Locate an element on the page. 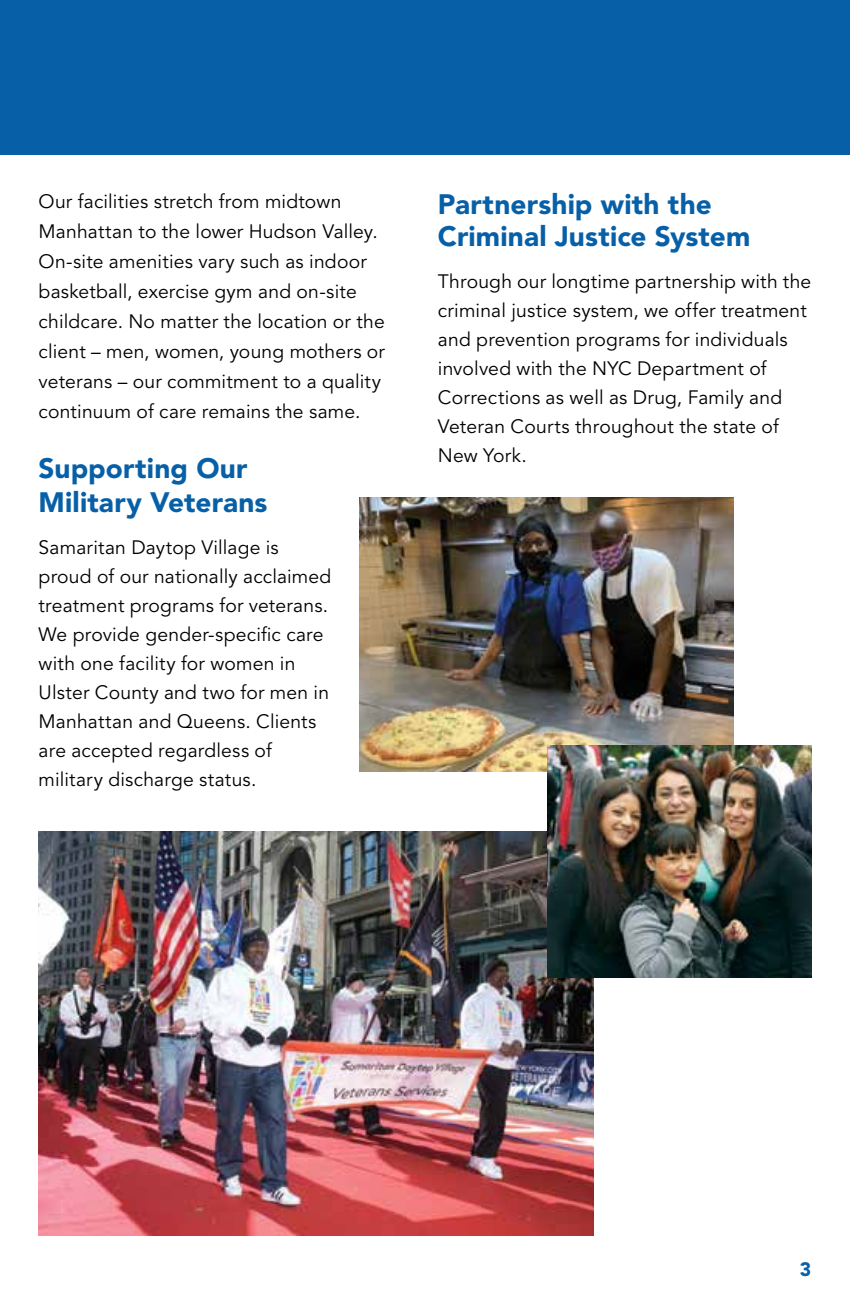 This image has width=850, height=1313. discharge is located at coordinates (151, 781).
